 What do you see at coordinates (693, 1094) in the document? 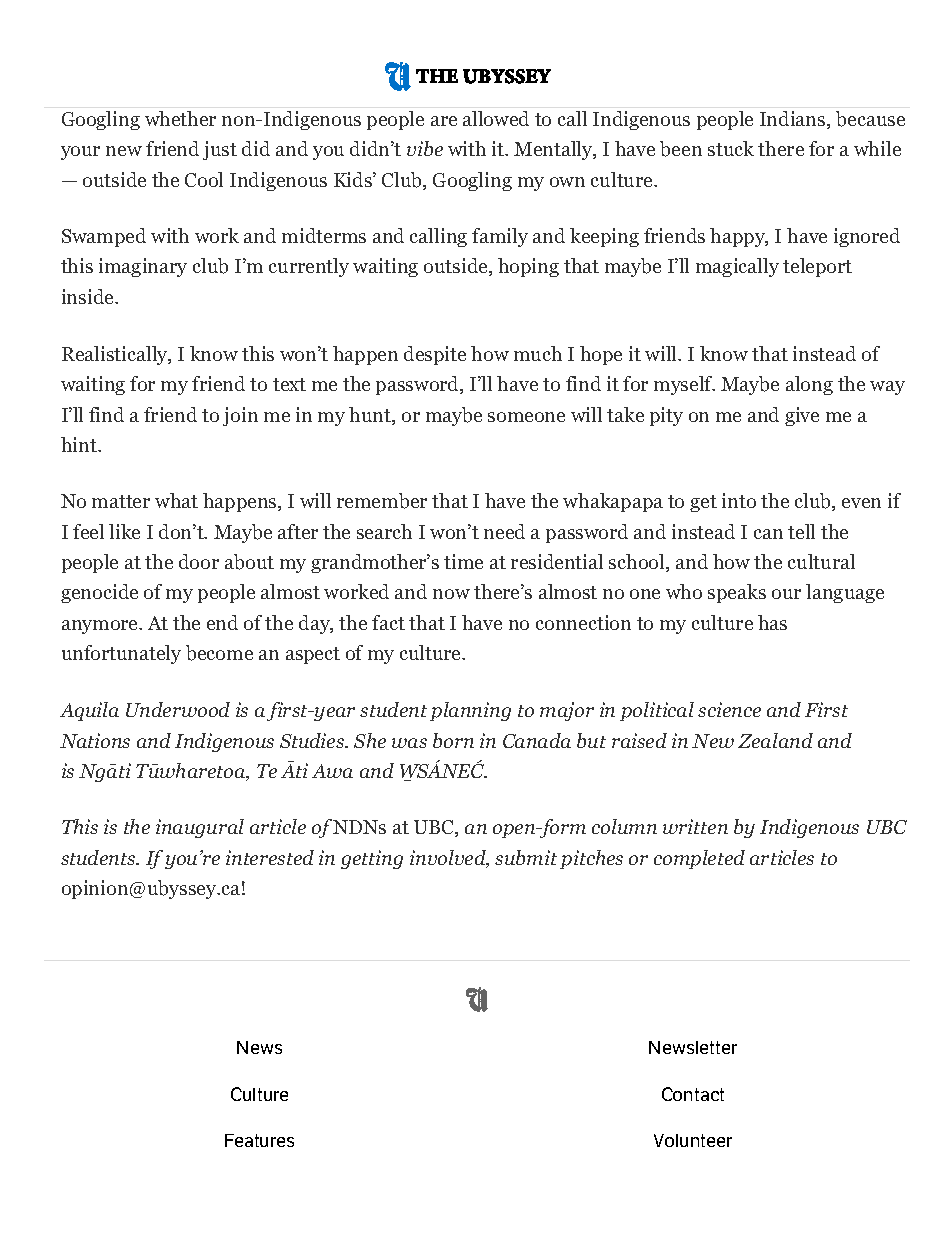
I see `Contact` at bounding box center [693, 1094].
